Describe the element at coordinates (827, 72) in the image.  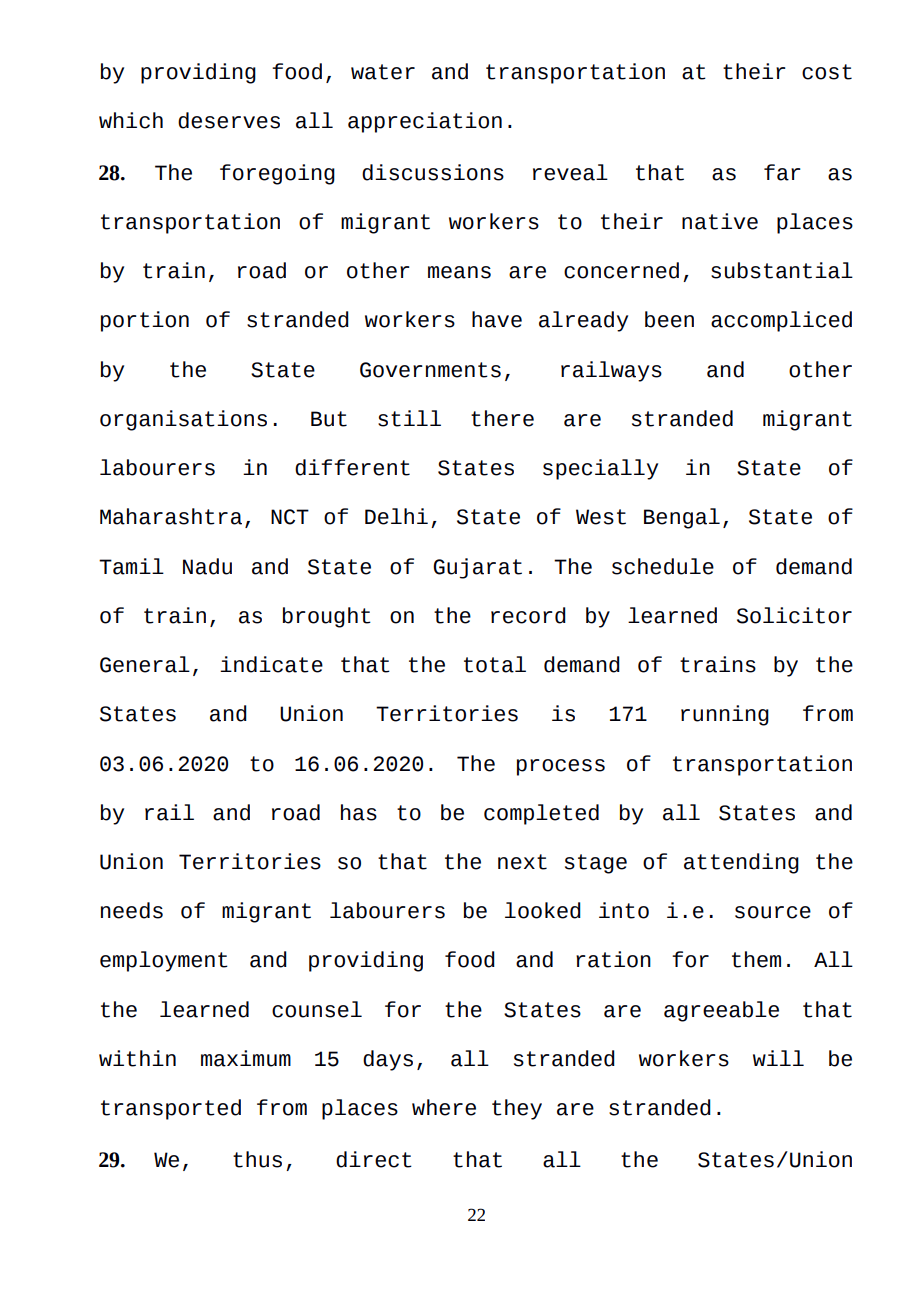
I see `cost` at that location.
